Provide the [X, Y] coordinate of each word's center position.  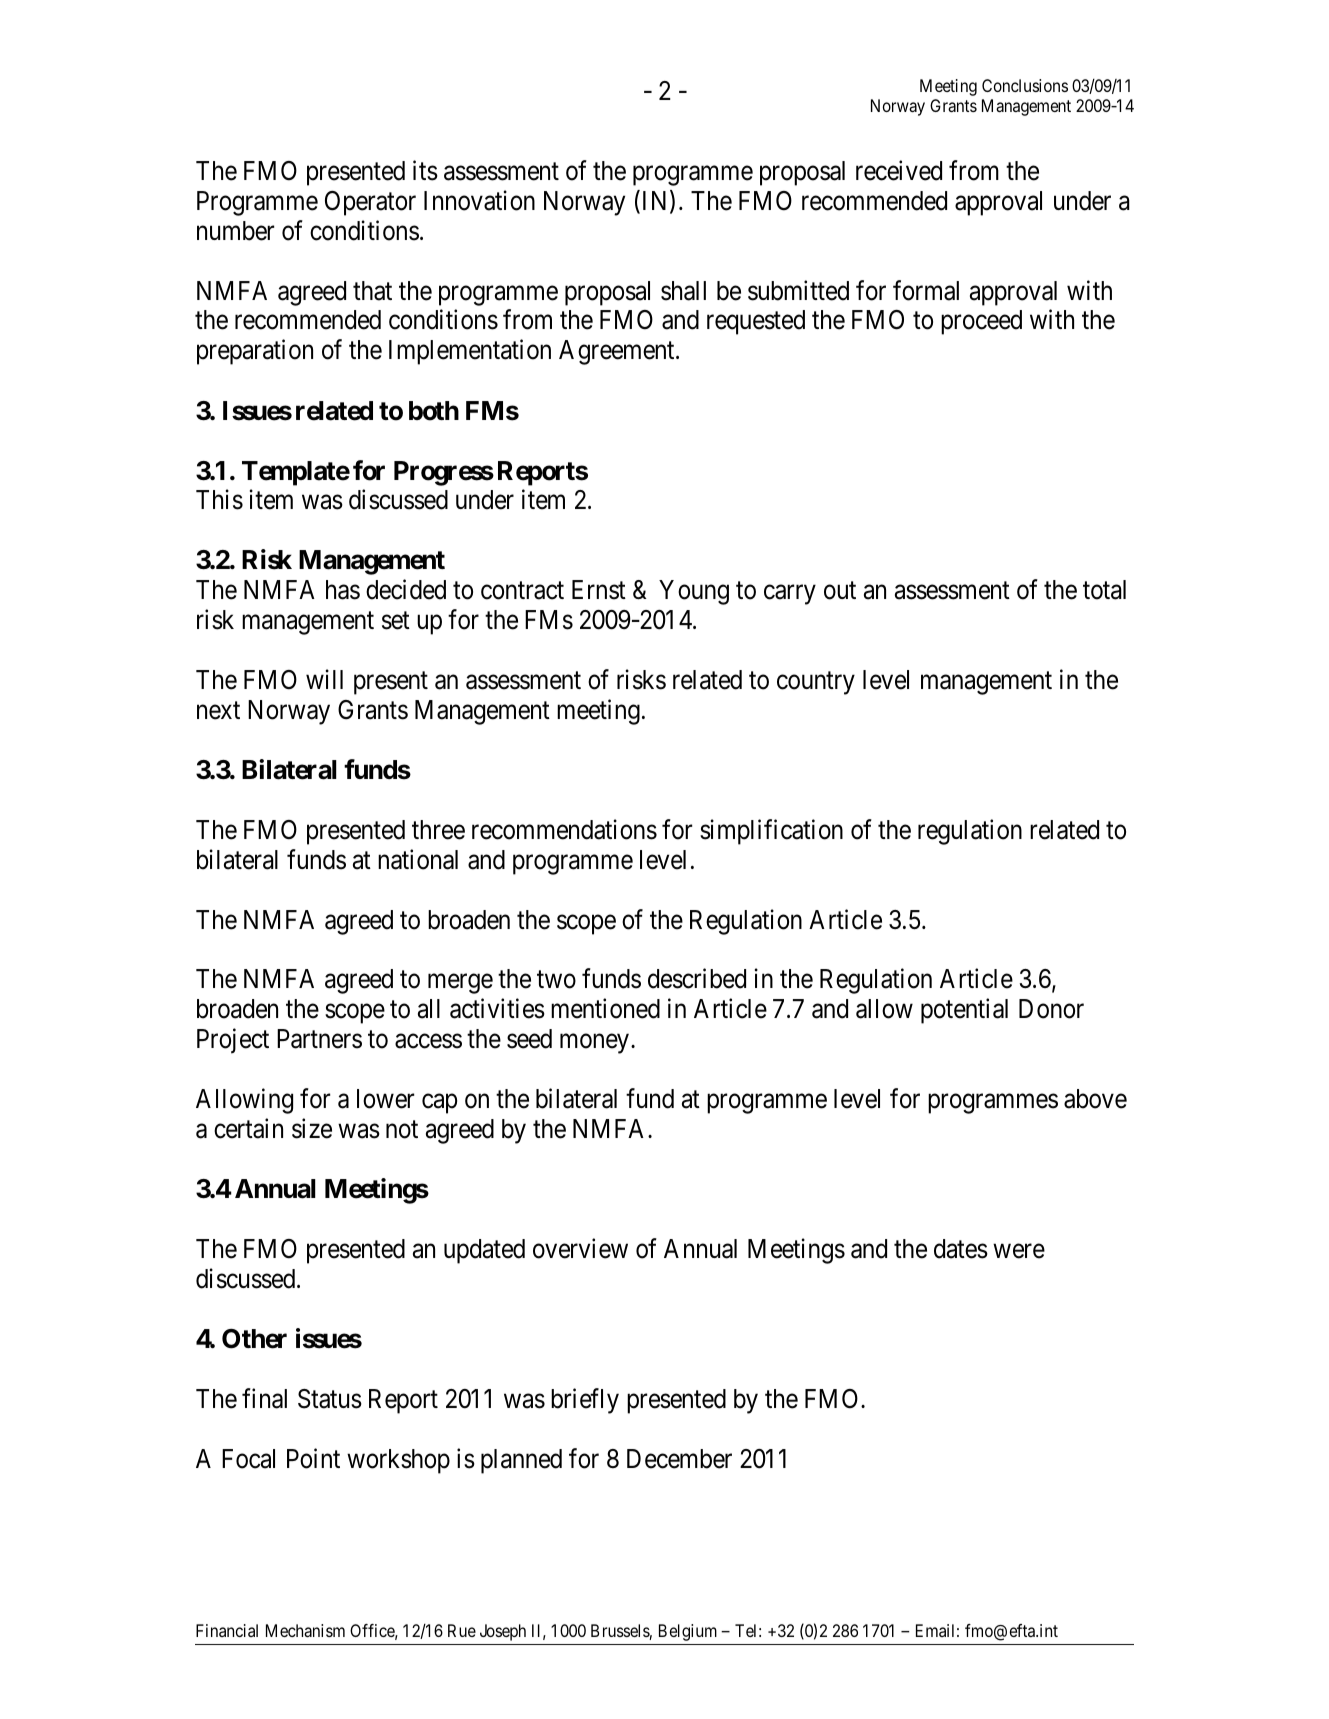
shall [683, 291]
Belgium [688, 1632]
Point [313, 1458]
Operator [370, 203]
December [679, 1459]
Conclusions [1025, 85]
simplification [771, 832]
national [418, 859]
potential [964, 1011]
